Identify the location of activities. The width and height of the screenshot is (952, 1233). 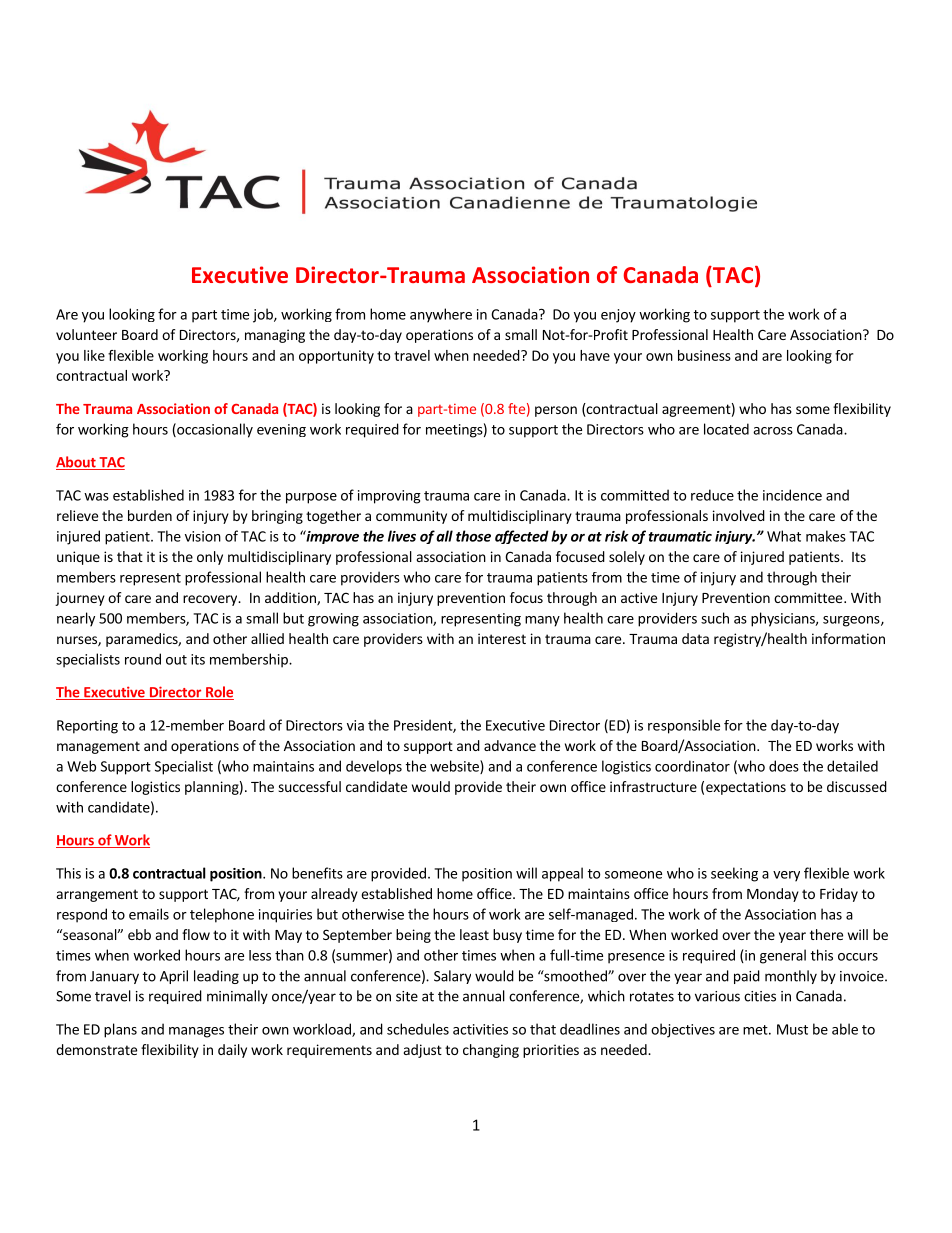
(480, 1029).
